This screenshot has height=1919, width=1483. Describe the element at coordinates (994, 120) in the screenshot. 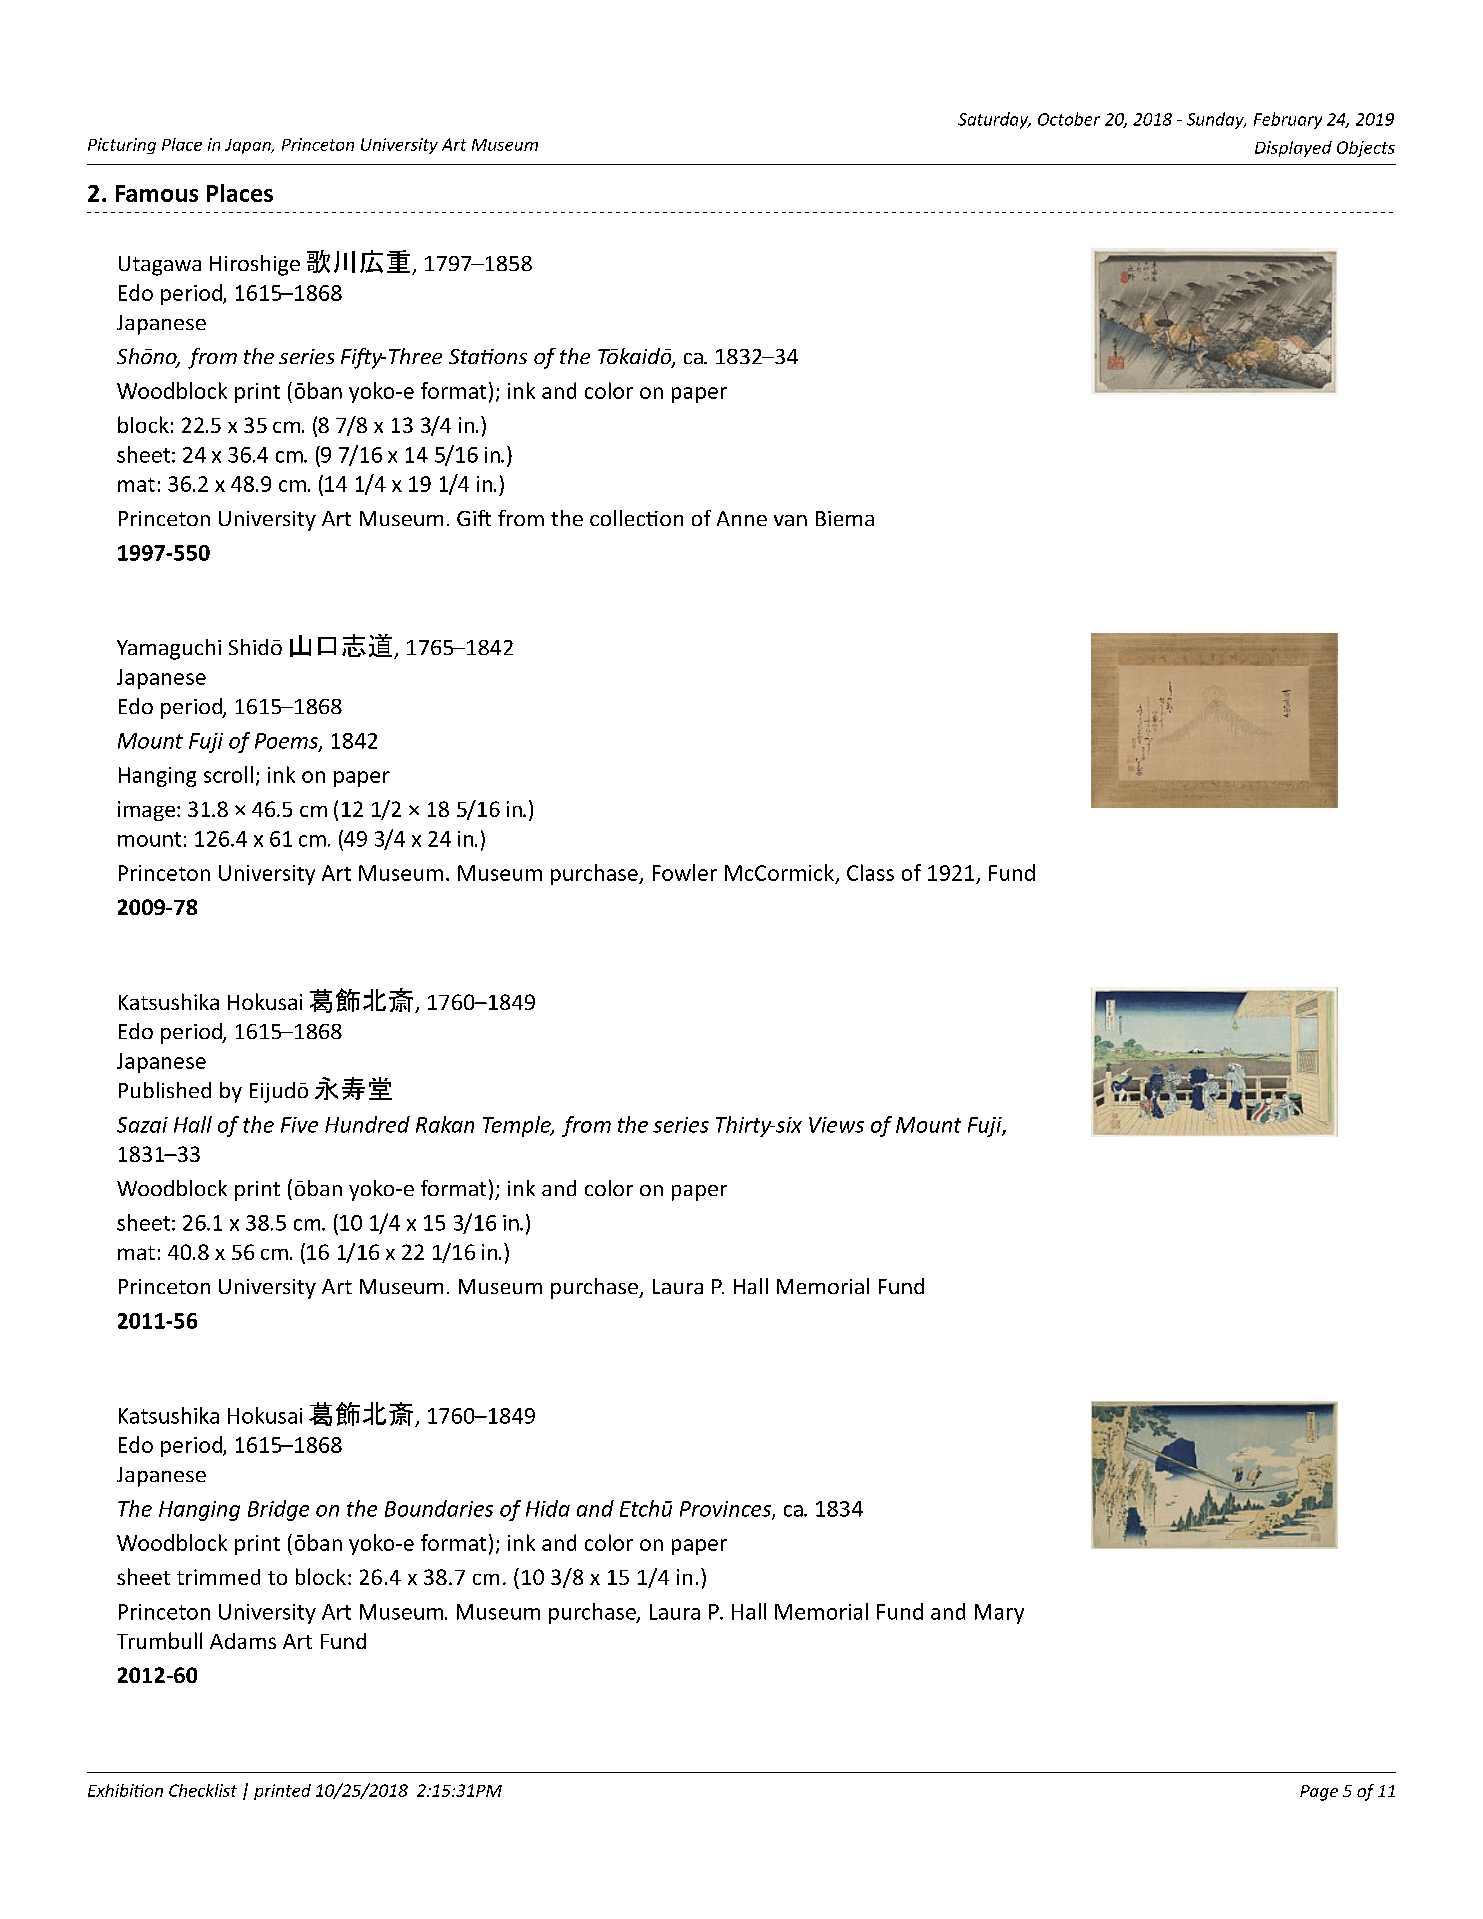

I see `Saturday` at that location.
